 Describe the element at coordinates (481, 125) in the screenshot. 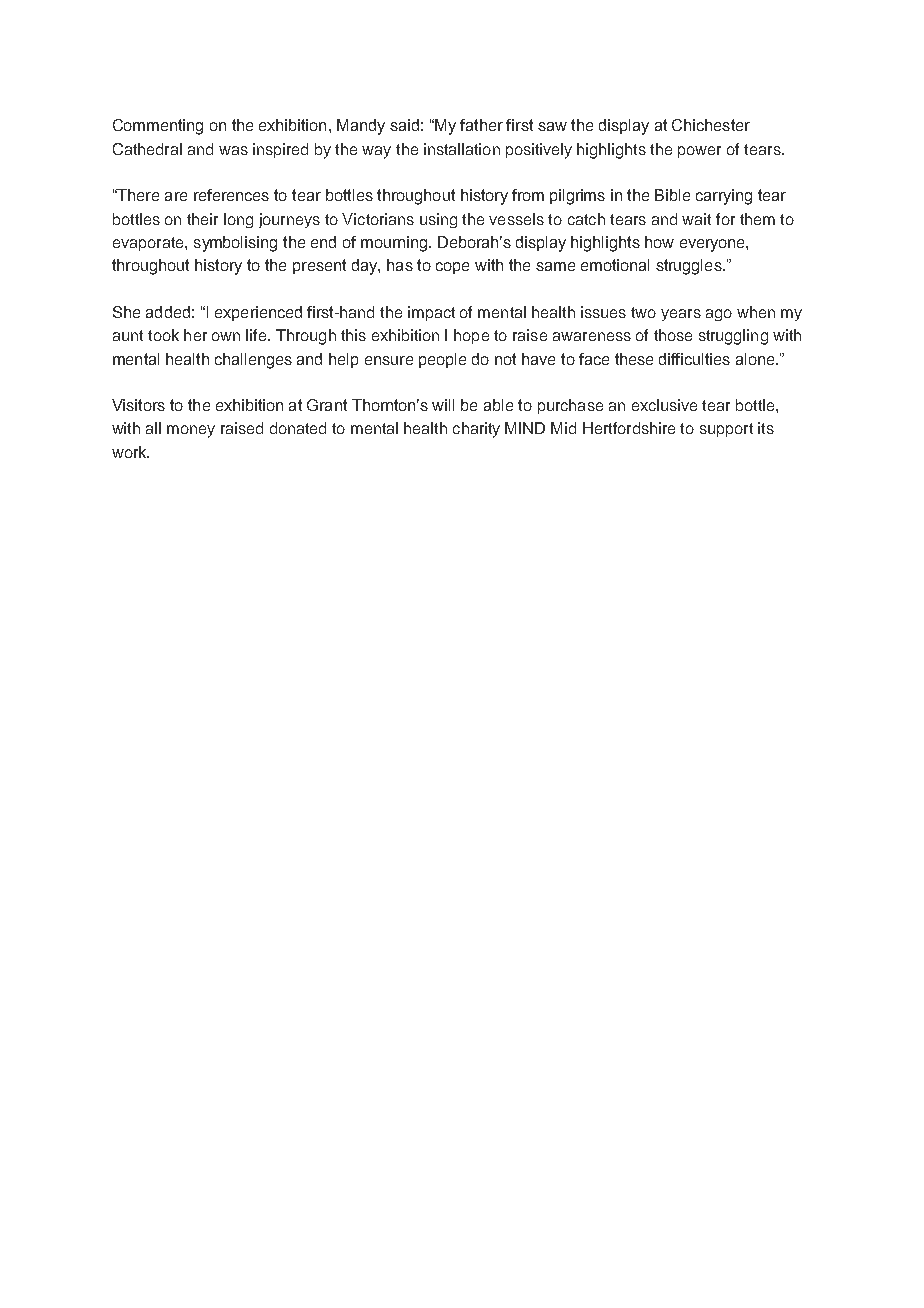

I see `father` at that location.
